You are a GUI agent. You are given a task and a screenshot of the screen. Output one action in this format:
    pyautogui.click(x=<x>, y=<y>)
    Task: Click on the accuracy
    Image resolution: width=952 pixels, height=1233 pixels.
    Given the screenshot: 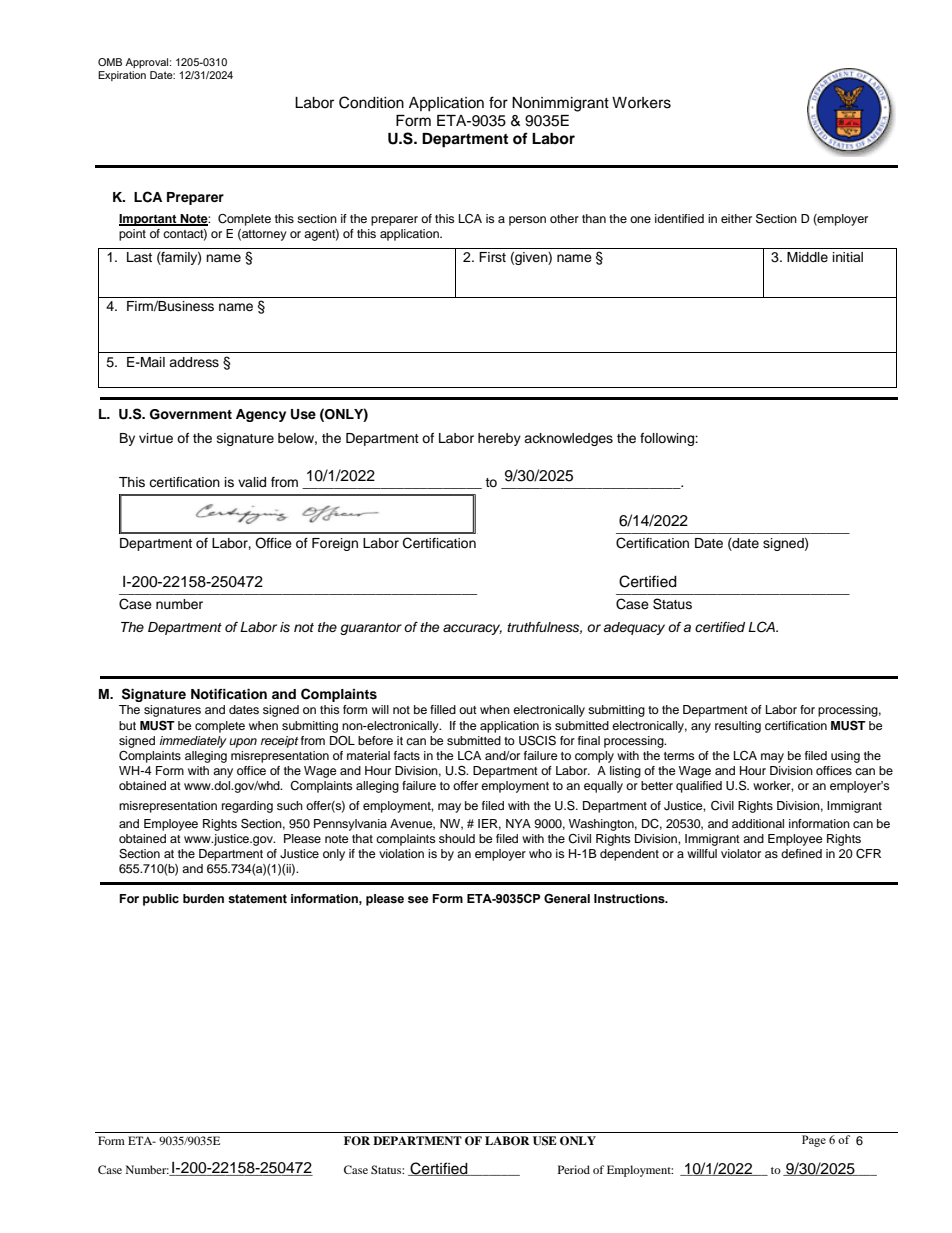 What is the action you would take?
    pyautogui.click(x=472, y=629)
